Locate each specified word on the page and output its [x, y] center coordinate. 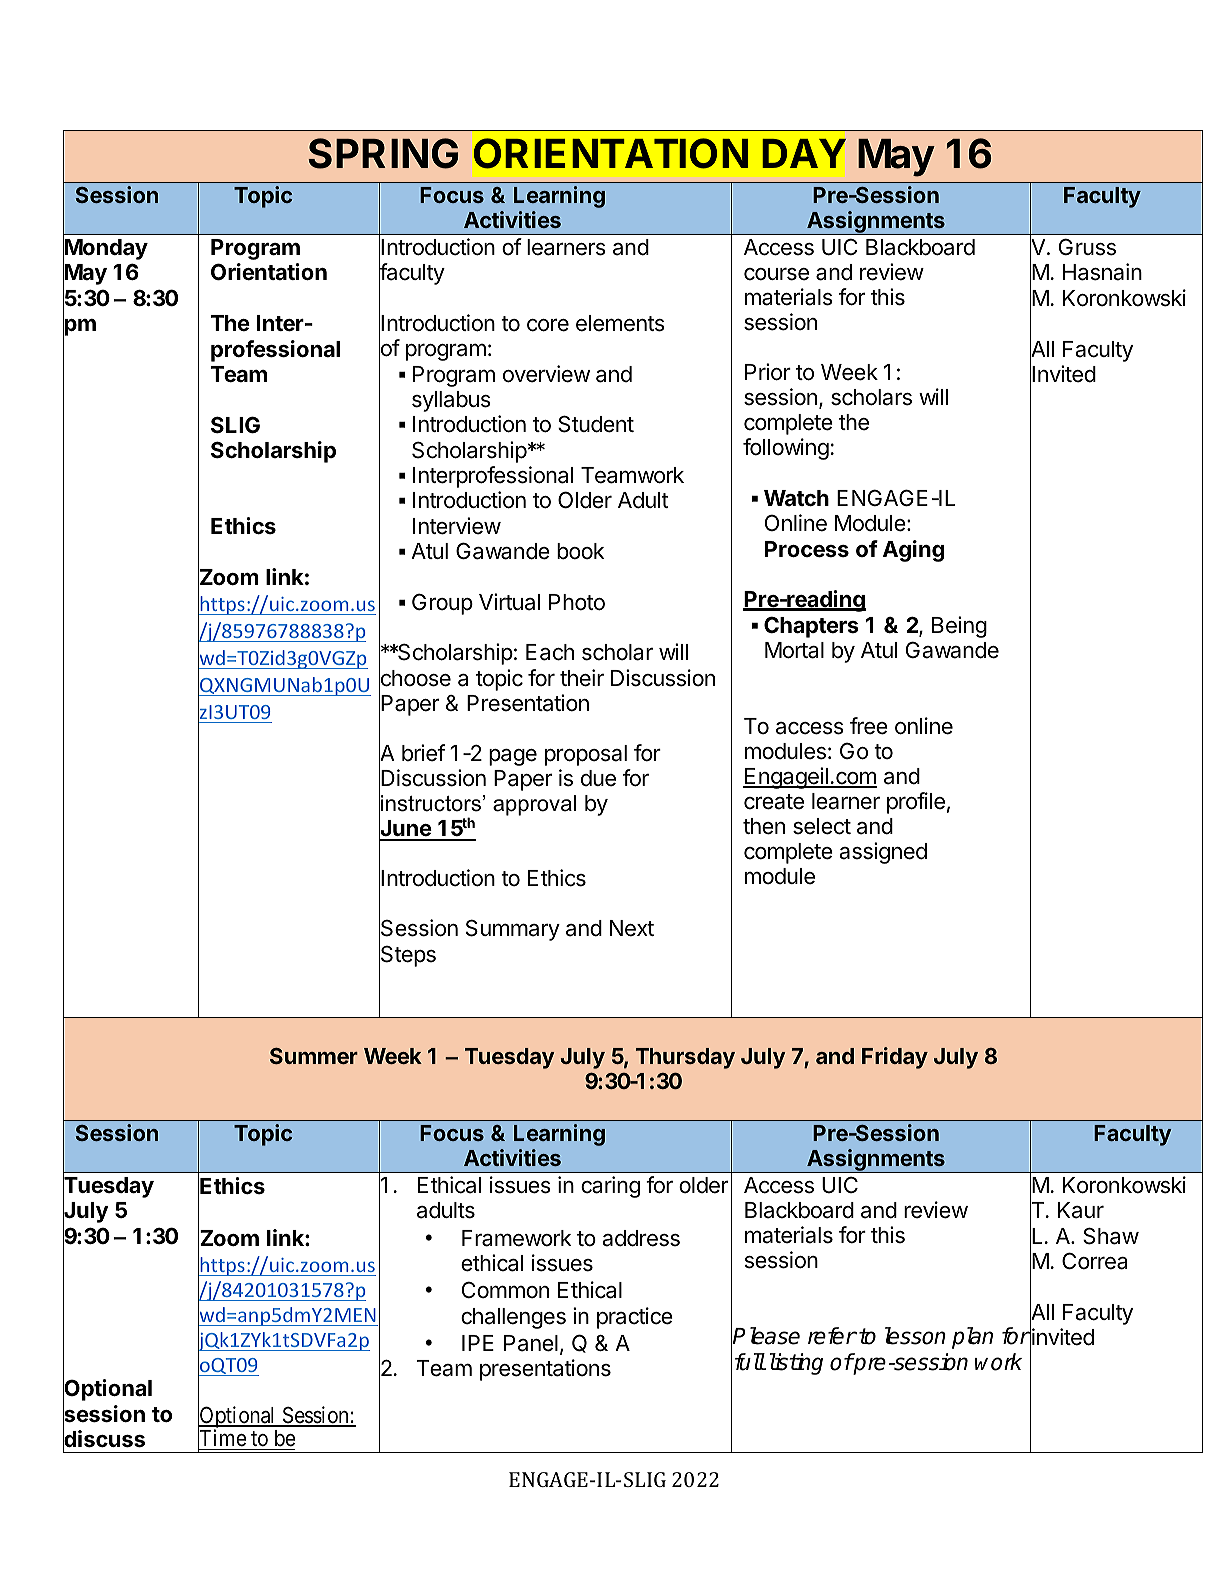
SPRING [383, 153]
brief [423, 753]
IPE [478, 1343]
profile [916, 803]
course [776, 274]
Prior [768, 372]
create [774, 802]
